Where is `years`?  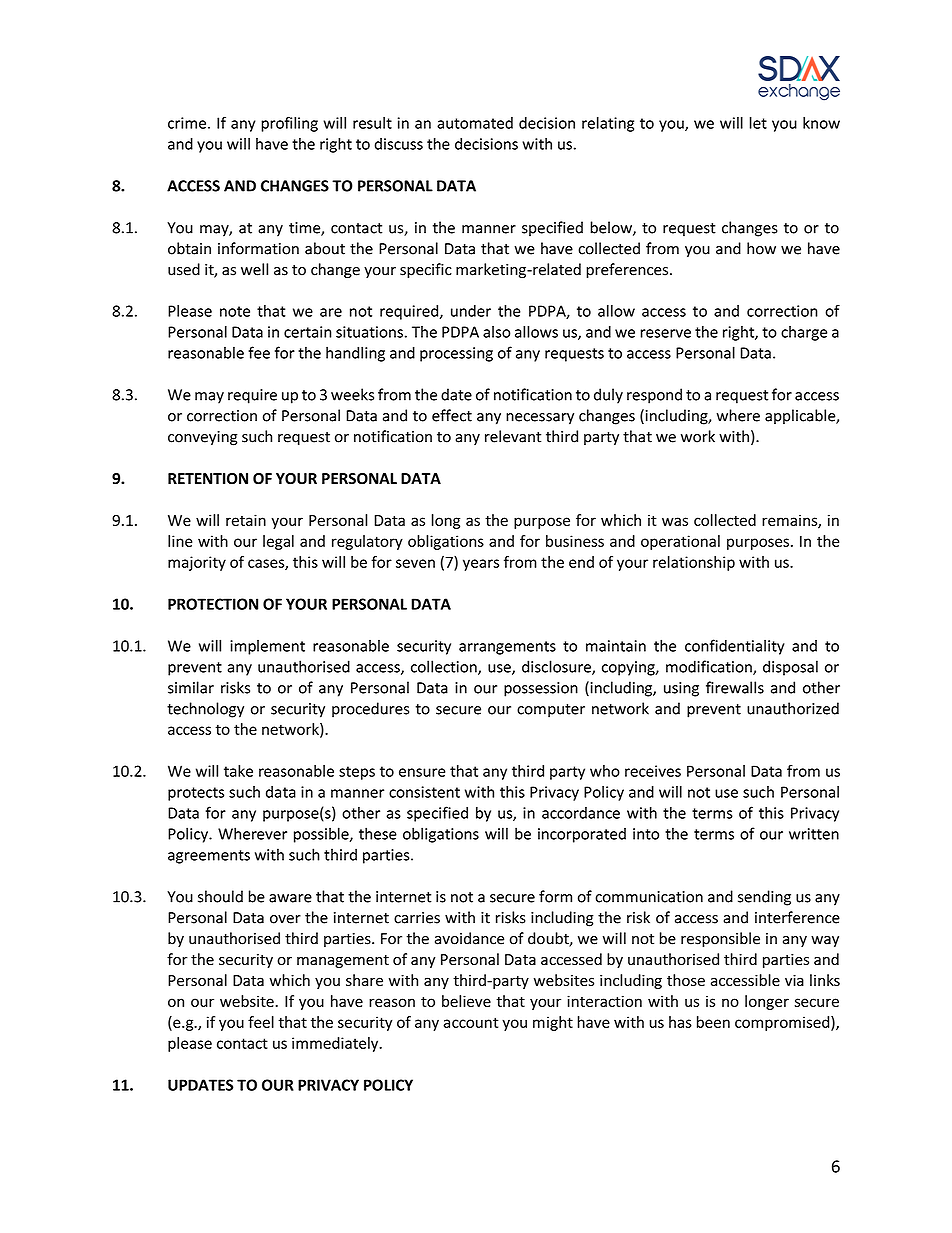 years is located at coordinates (481, 565).
